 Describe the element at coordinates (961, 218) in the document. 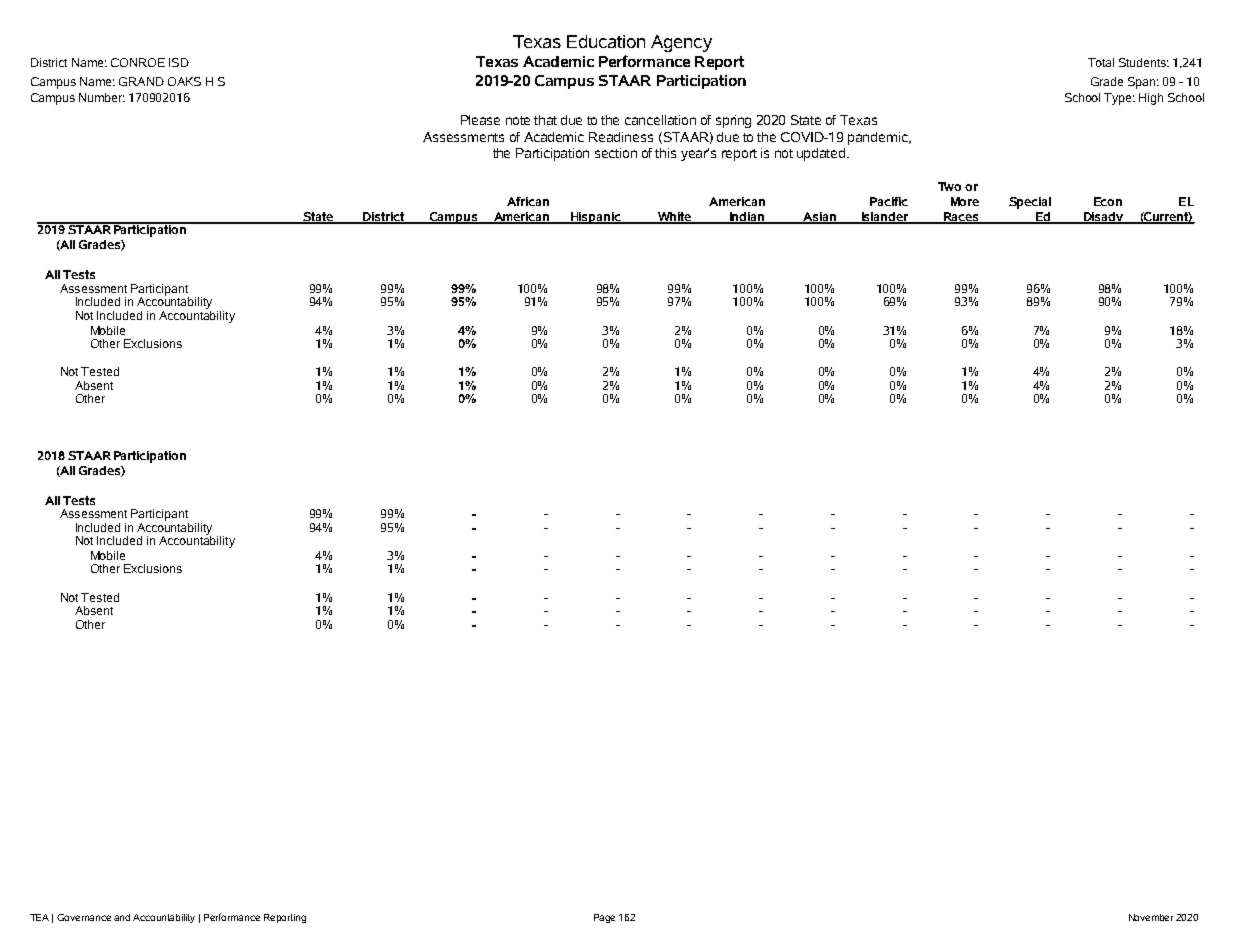

I see `Races` at that location.
